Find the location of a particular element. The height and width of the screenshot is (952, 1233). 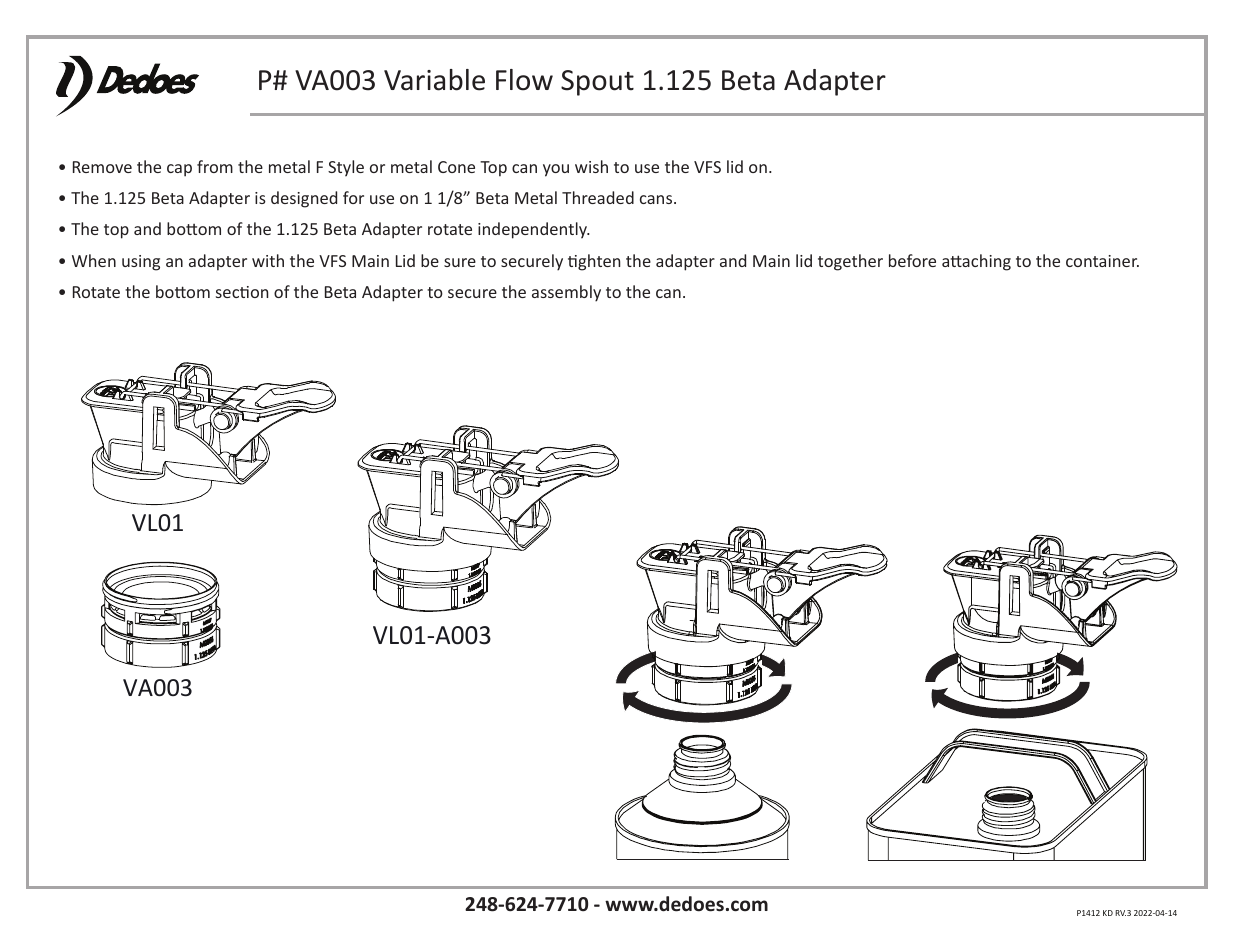

designed is located at coordinates (304, 199).
